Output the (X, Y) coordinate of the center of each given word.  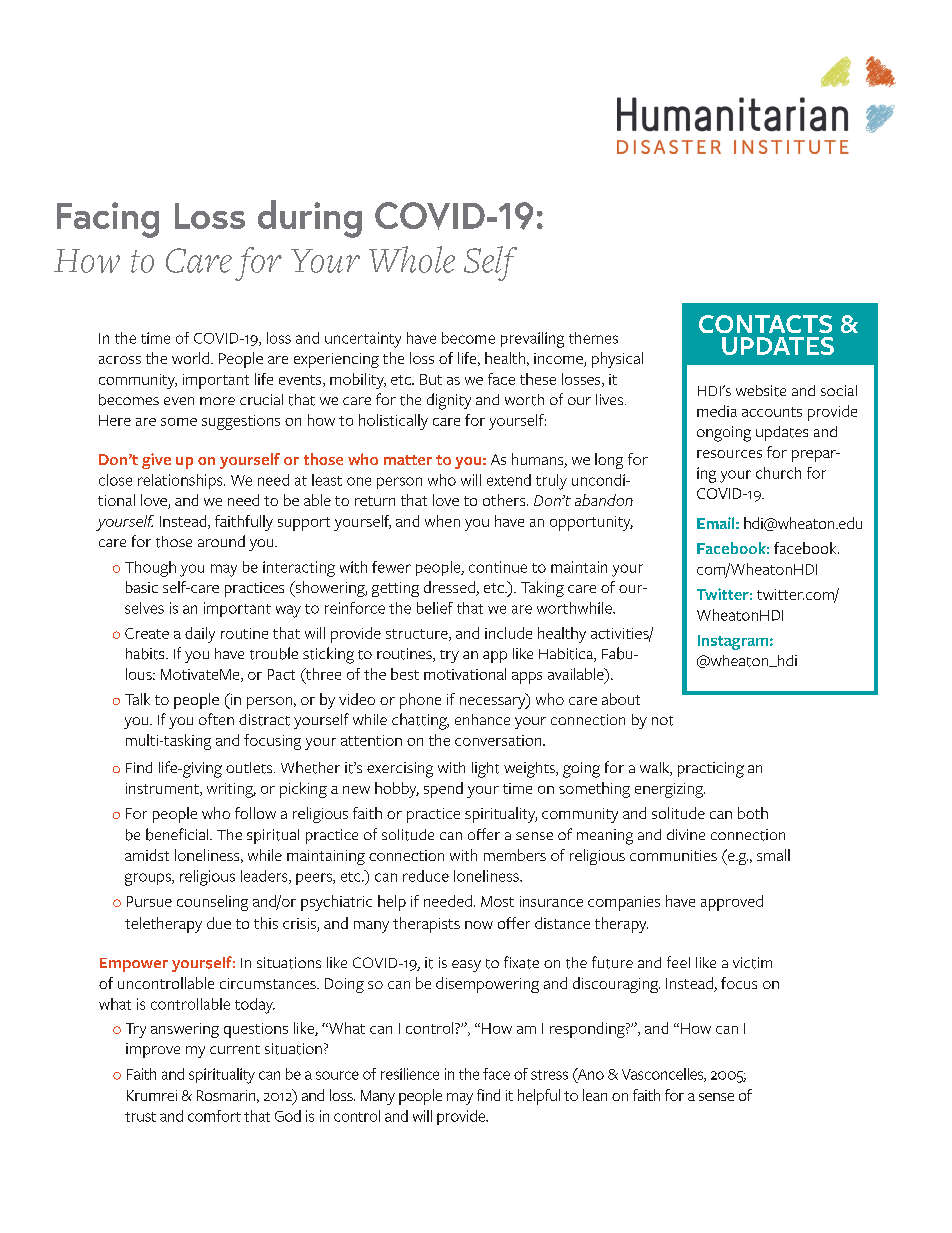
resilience (410, 1074)
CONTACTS (765, 324)
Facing (108, 220)
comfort (214, 1116)
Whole (412, 259)
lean (595, 1095)
